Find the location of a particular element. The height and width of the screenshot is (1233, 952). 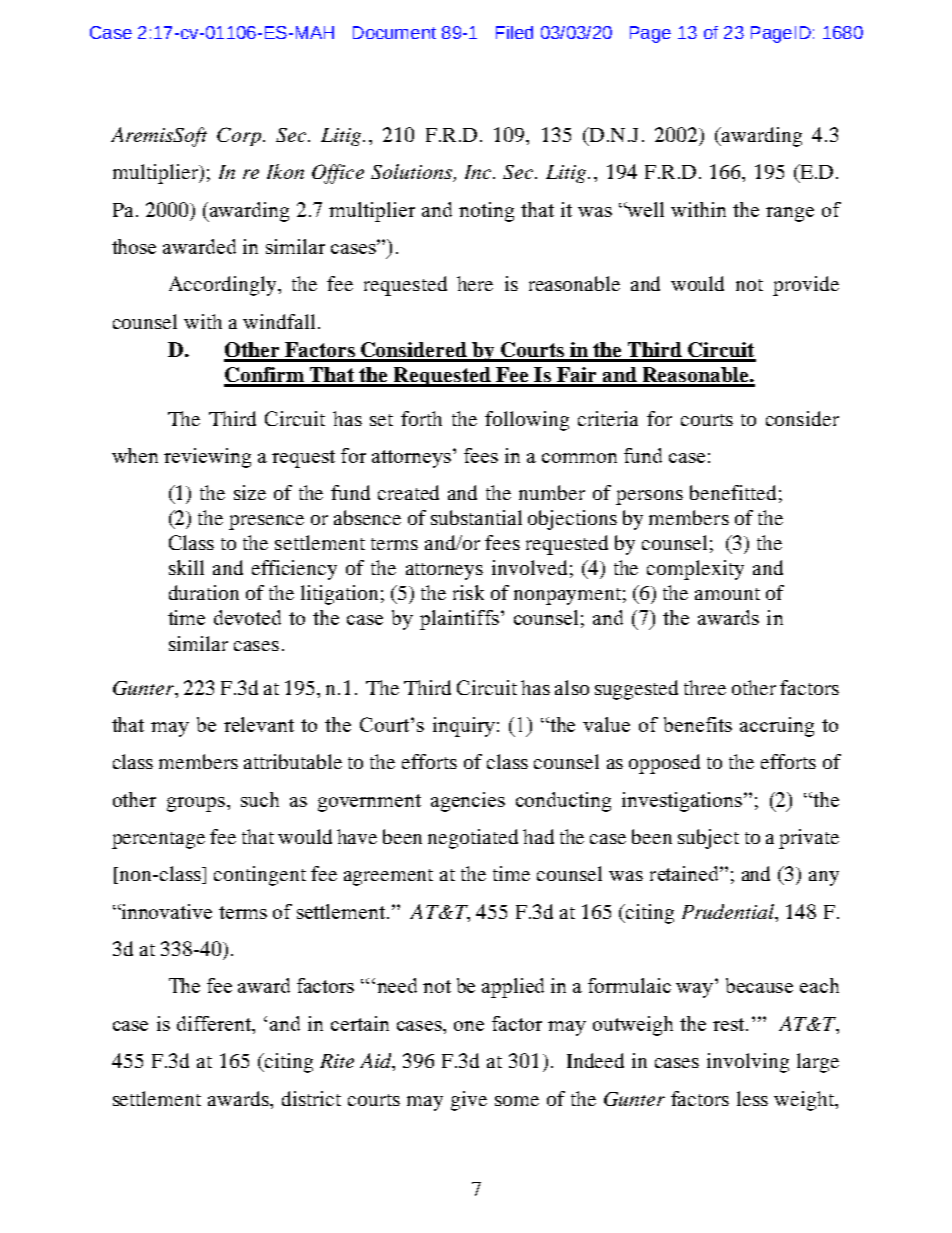

skill is located at coordinates (186, 567).
